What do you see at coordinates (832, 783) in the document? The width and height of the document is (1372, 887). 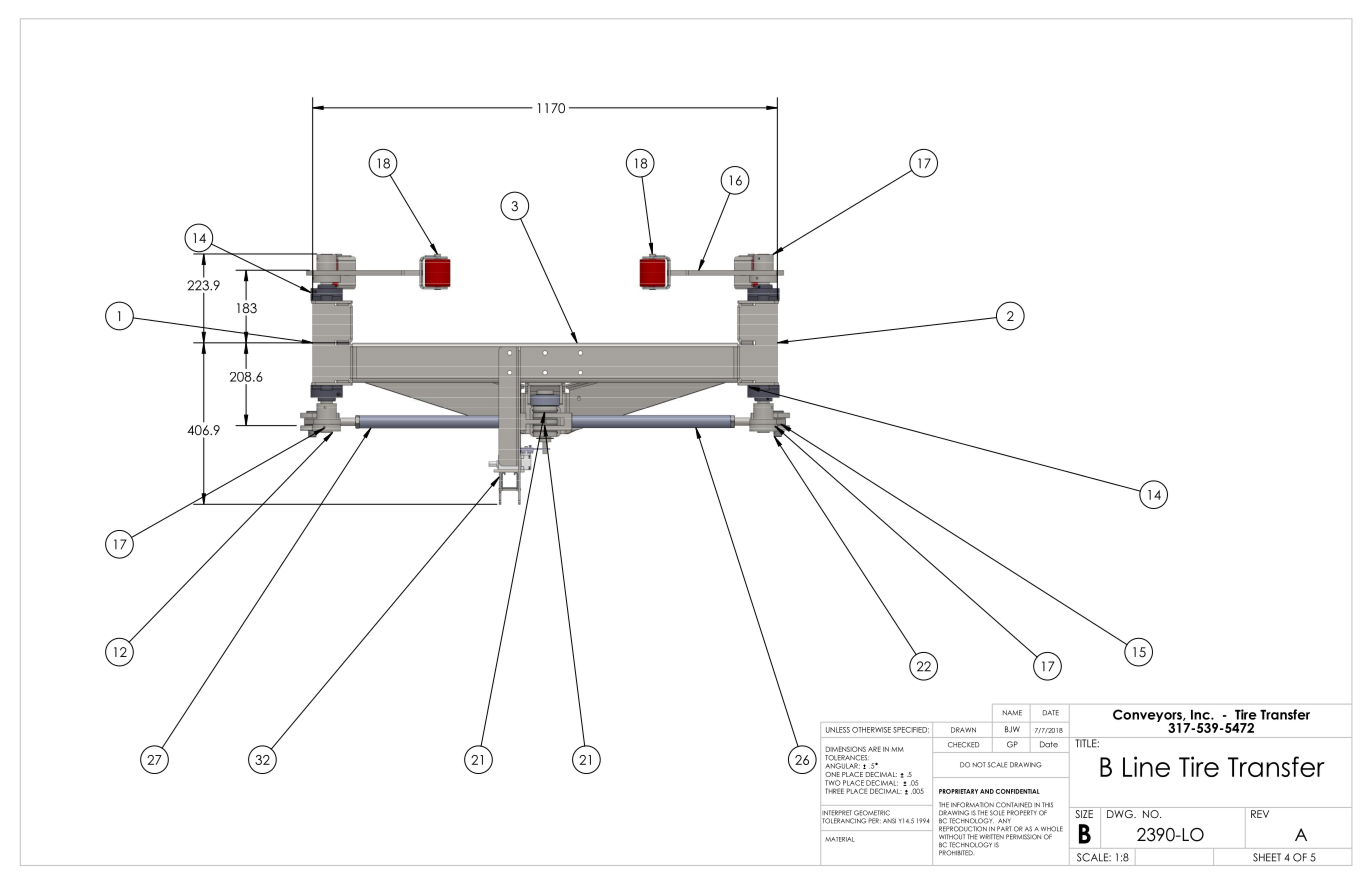 I see `TWO` at bounding box center [832, 783].
